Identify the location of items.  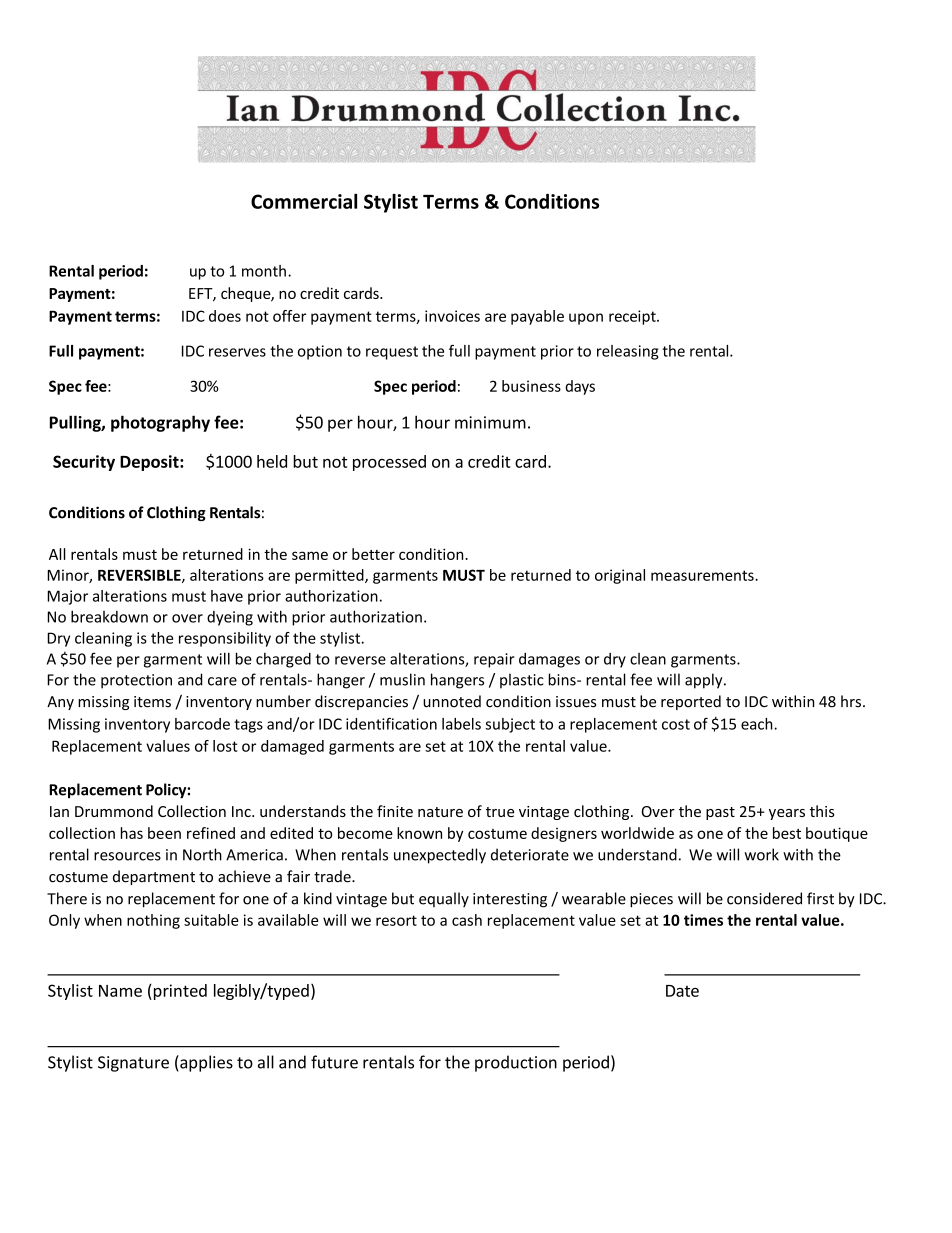
(152, 702).
